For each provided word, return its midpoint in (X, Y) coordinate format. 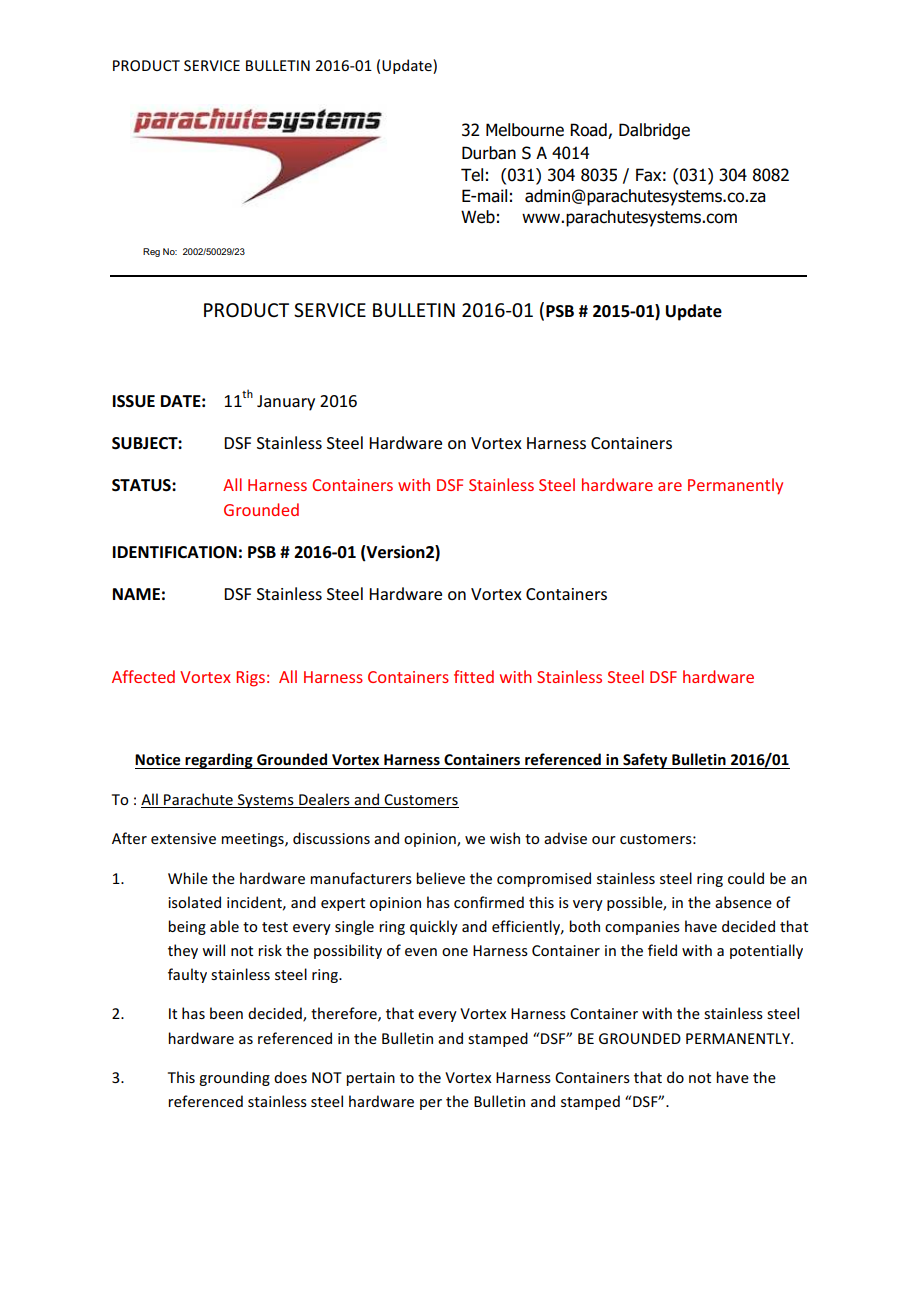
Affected (143, 676)
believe (440, 878)
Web (478, 217)
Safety (645, 761)
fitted (474, 676)
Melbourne (525, 130)
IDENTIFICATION (175, 552)
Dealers (324, 800)
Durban (489, 153)
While (188, 878)
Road (589, 131)
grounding (234, 1078)
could (746, 878)
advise (565, 838)
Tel (472, 175)
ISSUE (134, 401)
